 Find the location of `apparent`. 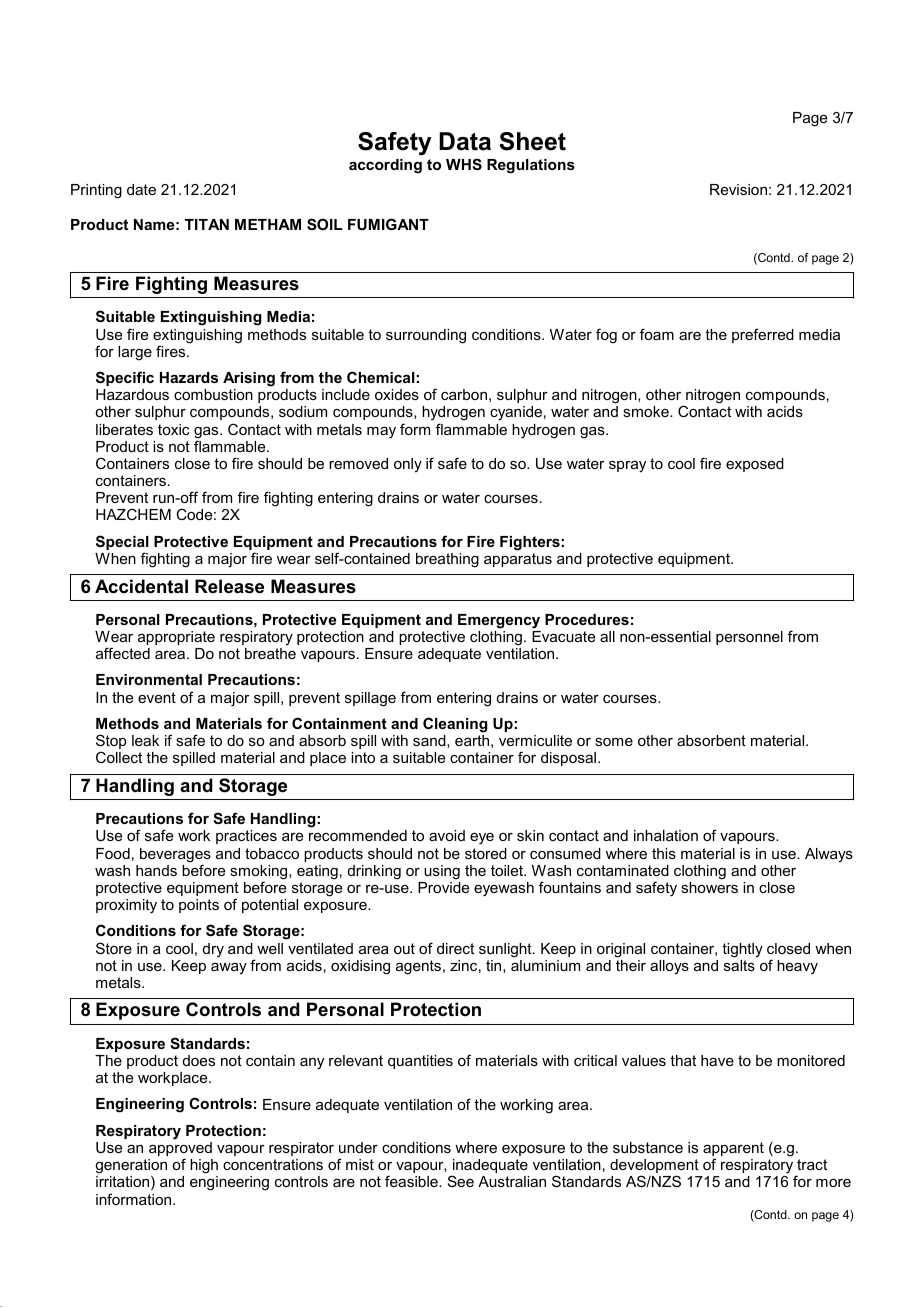

apparent is located at coordinates (733, 1150).
